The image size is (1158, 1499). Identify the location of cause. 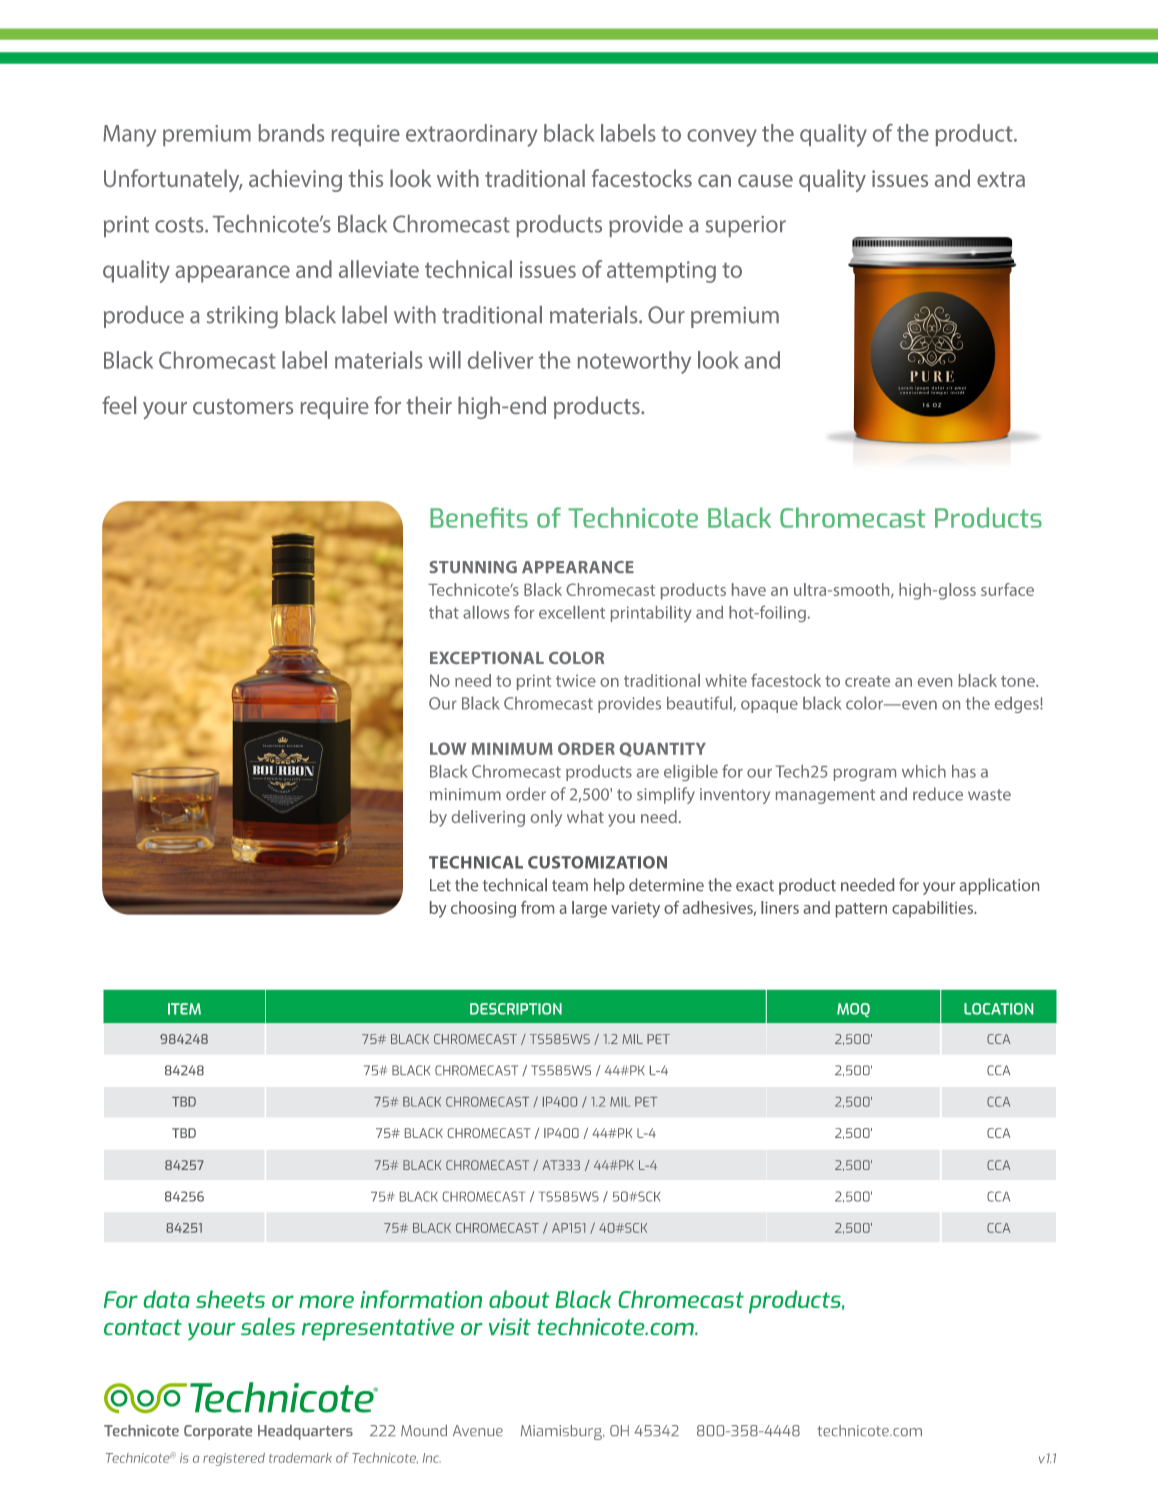
(765, 181).
